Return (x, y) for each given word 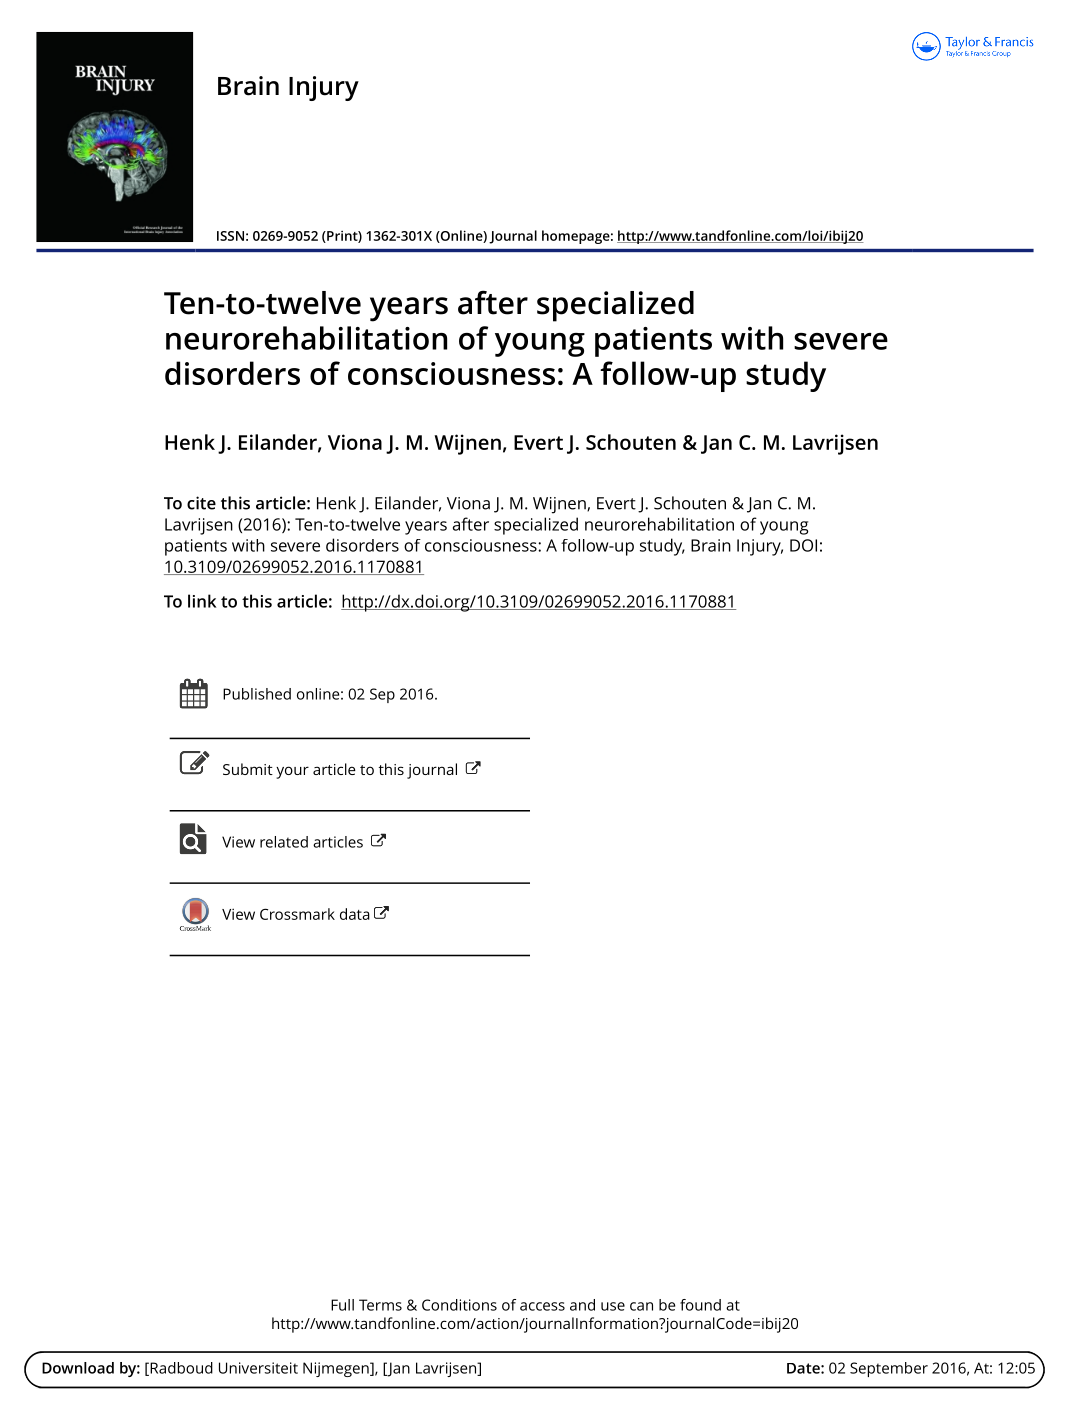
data (355, 914)
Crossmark (297, 914)
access (542, 1306)
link (202, 601)
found (700, 1305)
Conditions (459, 1305)
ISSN (230, 236)
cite (201, 503)
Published (257, 694)
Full (342, 1305)
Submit (248, 769)
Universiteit (258, 1368)
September (889, 1369)
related (284, 842)
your (292, 772)
